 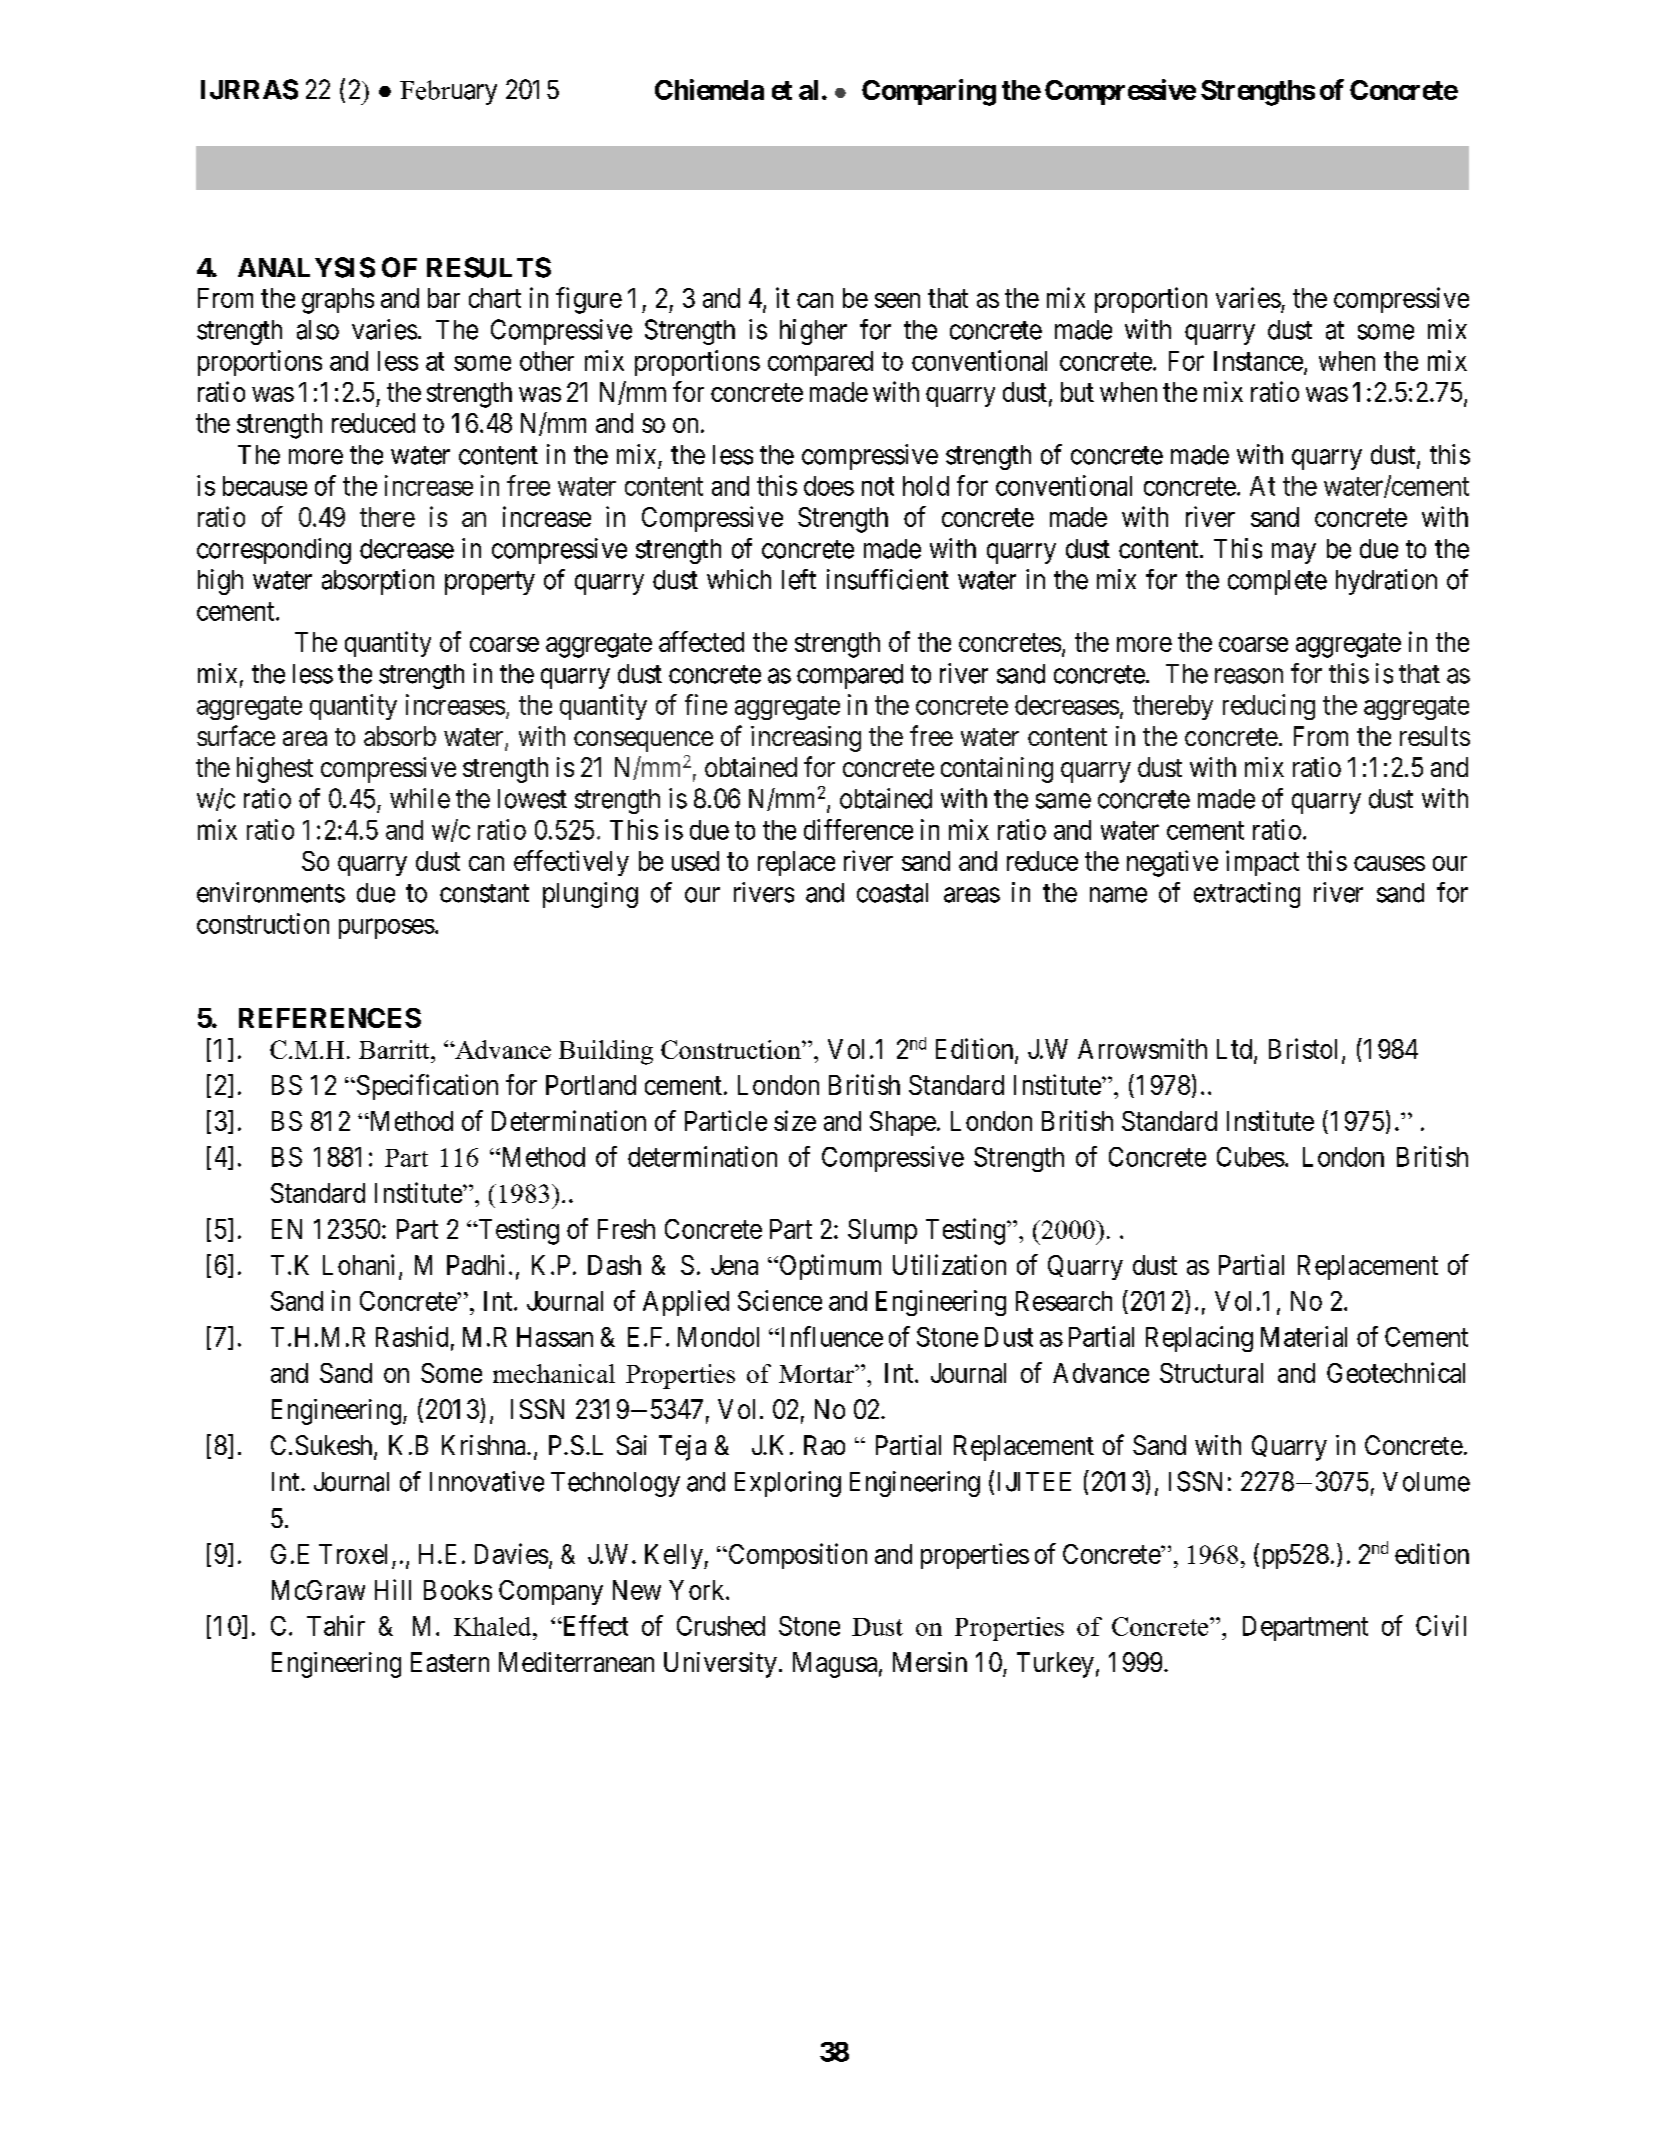 What do you see at coordinates (393, 1589) in the page?
I see `Hill` at bounding box center [393, 1589].
